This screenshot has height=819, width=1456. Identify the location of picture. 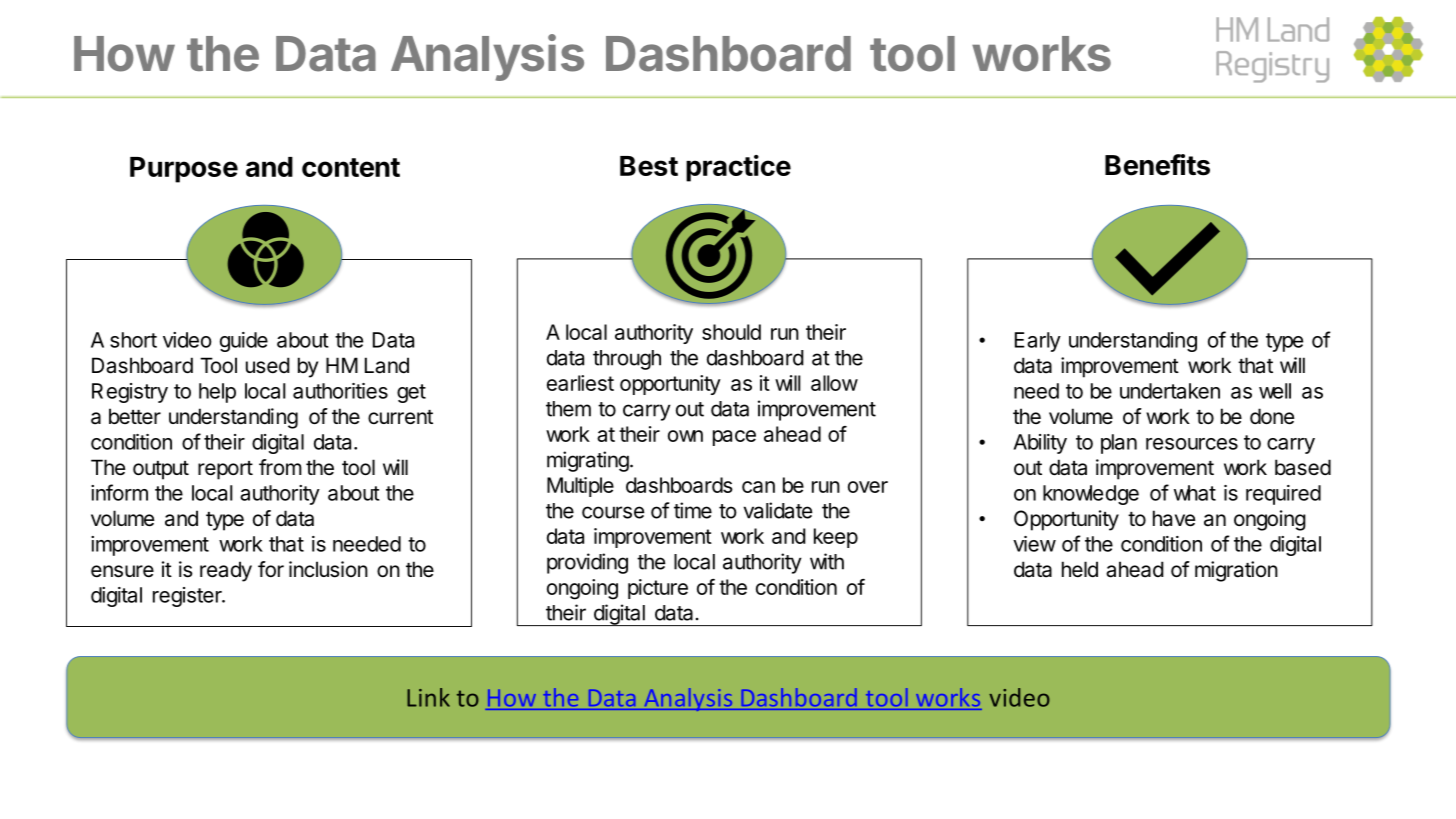
(658, 589).
